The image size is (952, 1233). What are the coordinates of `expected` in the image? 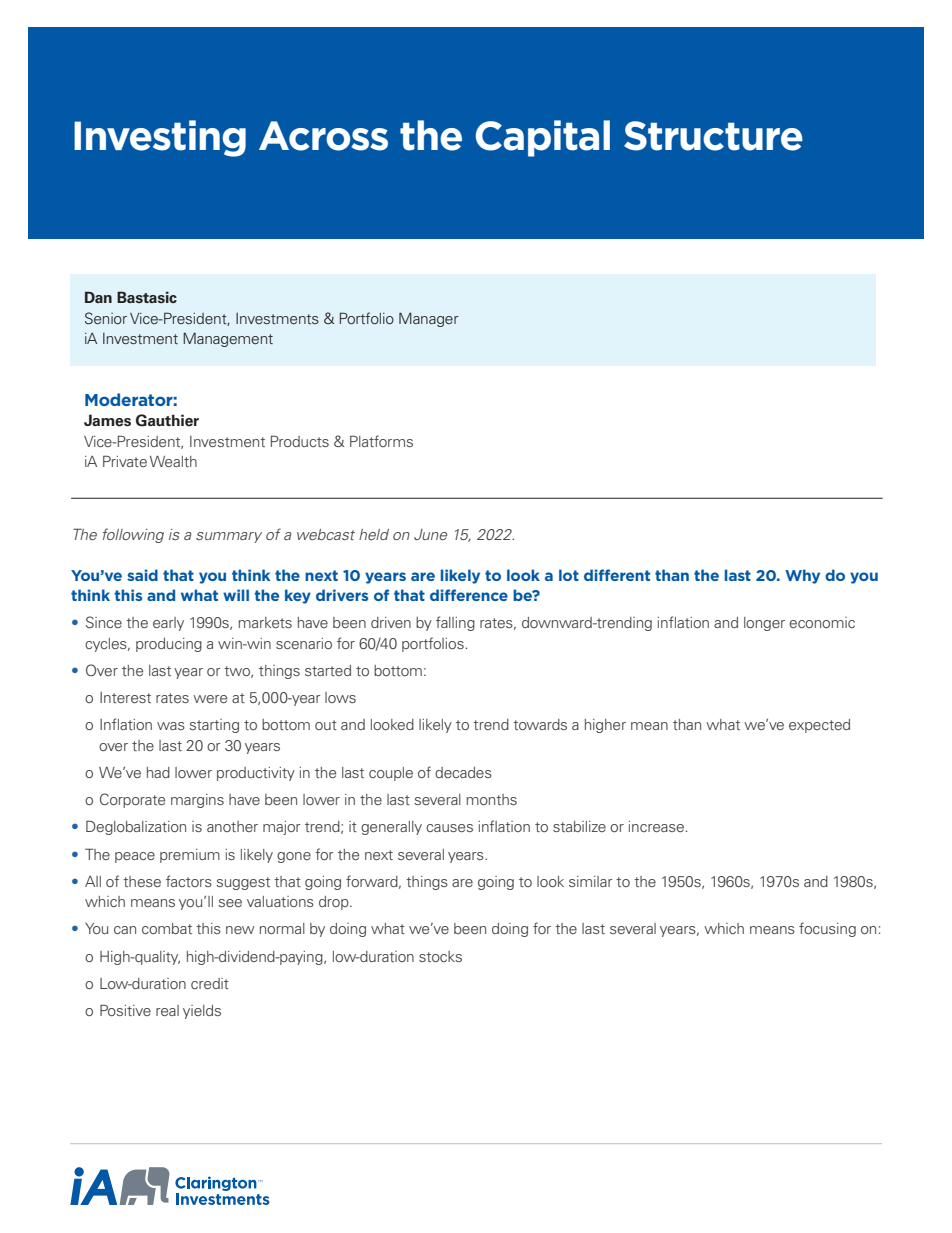 It's located at (819, 726).
